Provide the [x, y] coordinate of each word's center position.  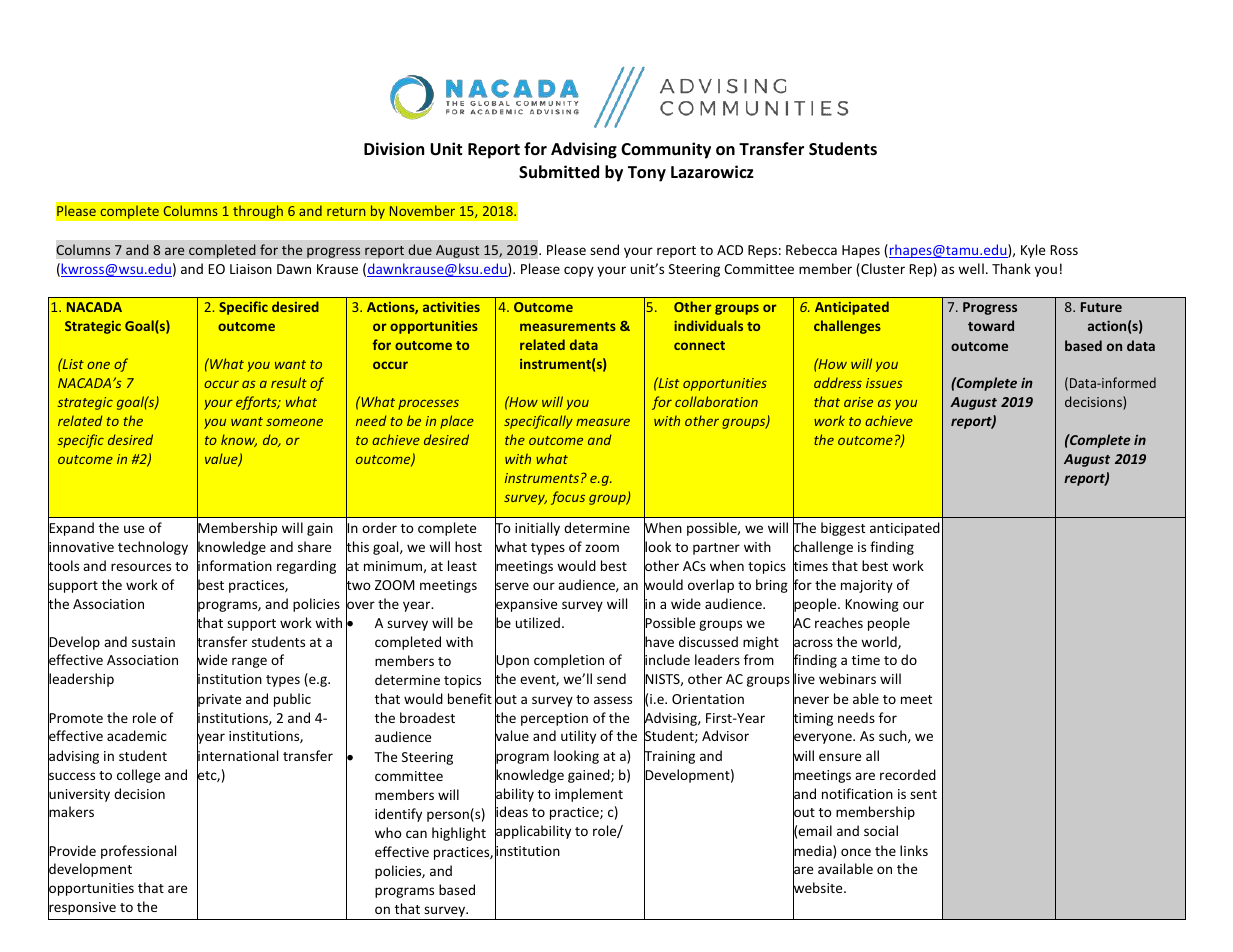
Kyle [1033, 251]
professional [138, 852]
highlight [459, 834]
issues [884, 383]
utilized [538, 622]
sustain [153, 642]
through [258, 212]
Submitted [559, 171]
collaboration [716, 401]
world [880, 642]
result [289, 382]
